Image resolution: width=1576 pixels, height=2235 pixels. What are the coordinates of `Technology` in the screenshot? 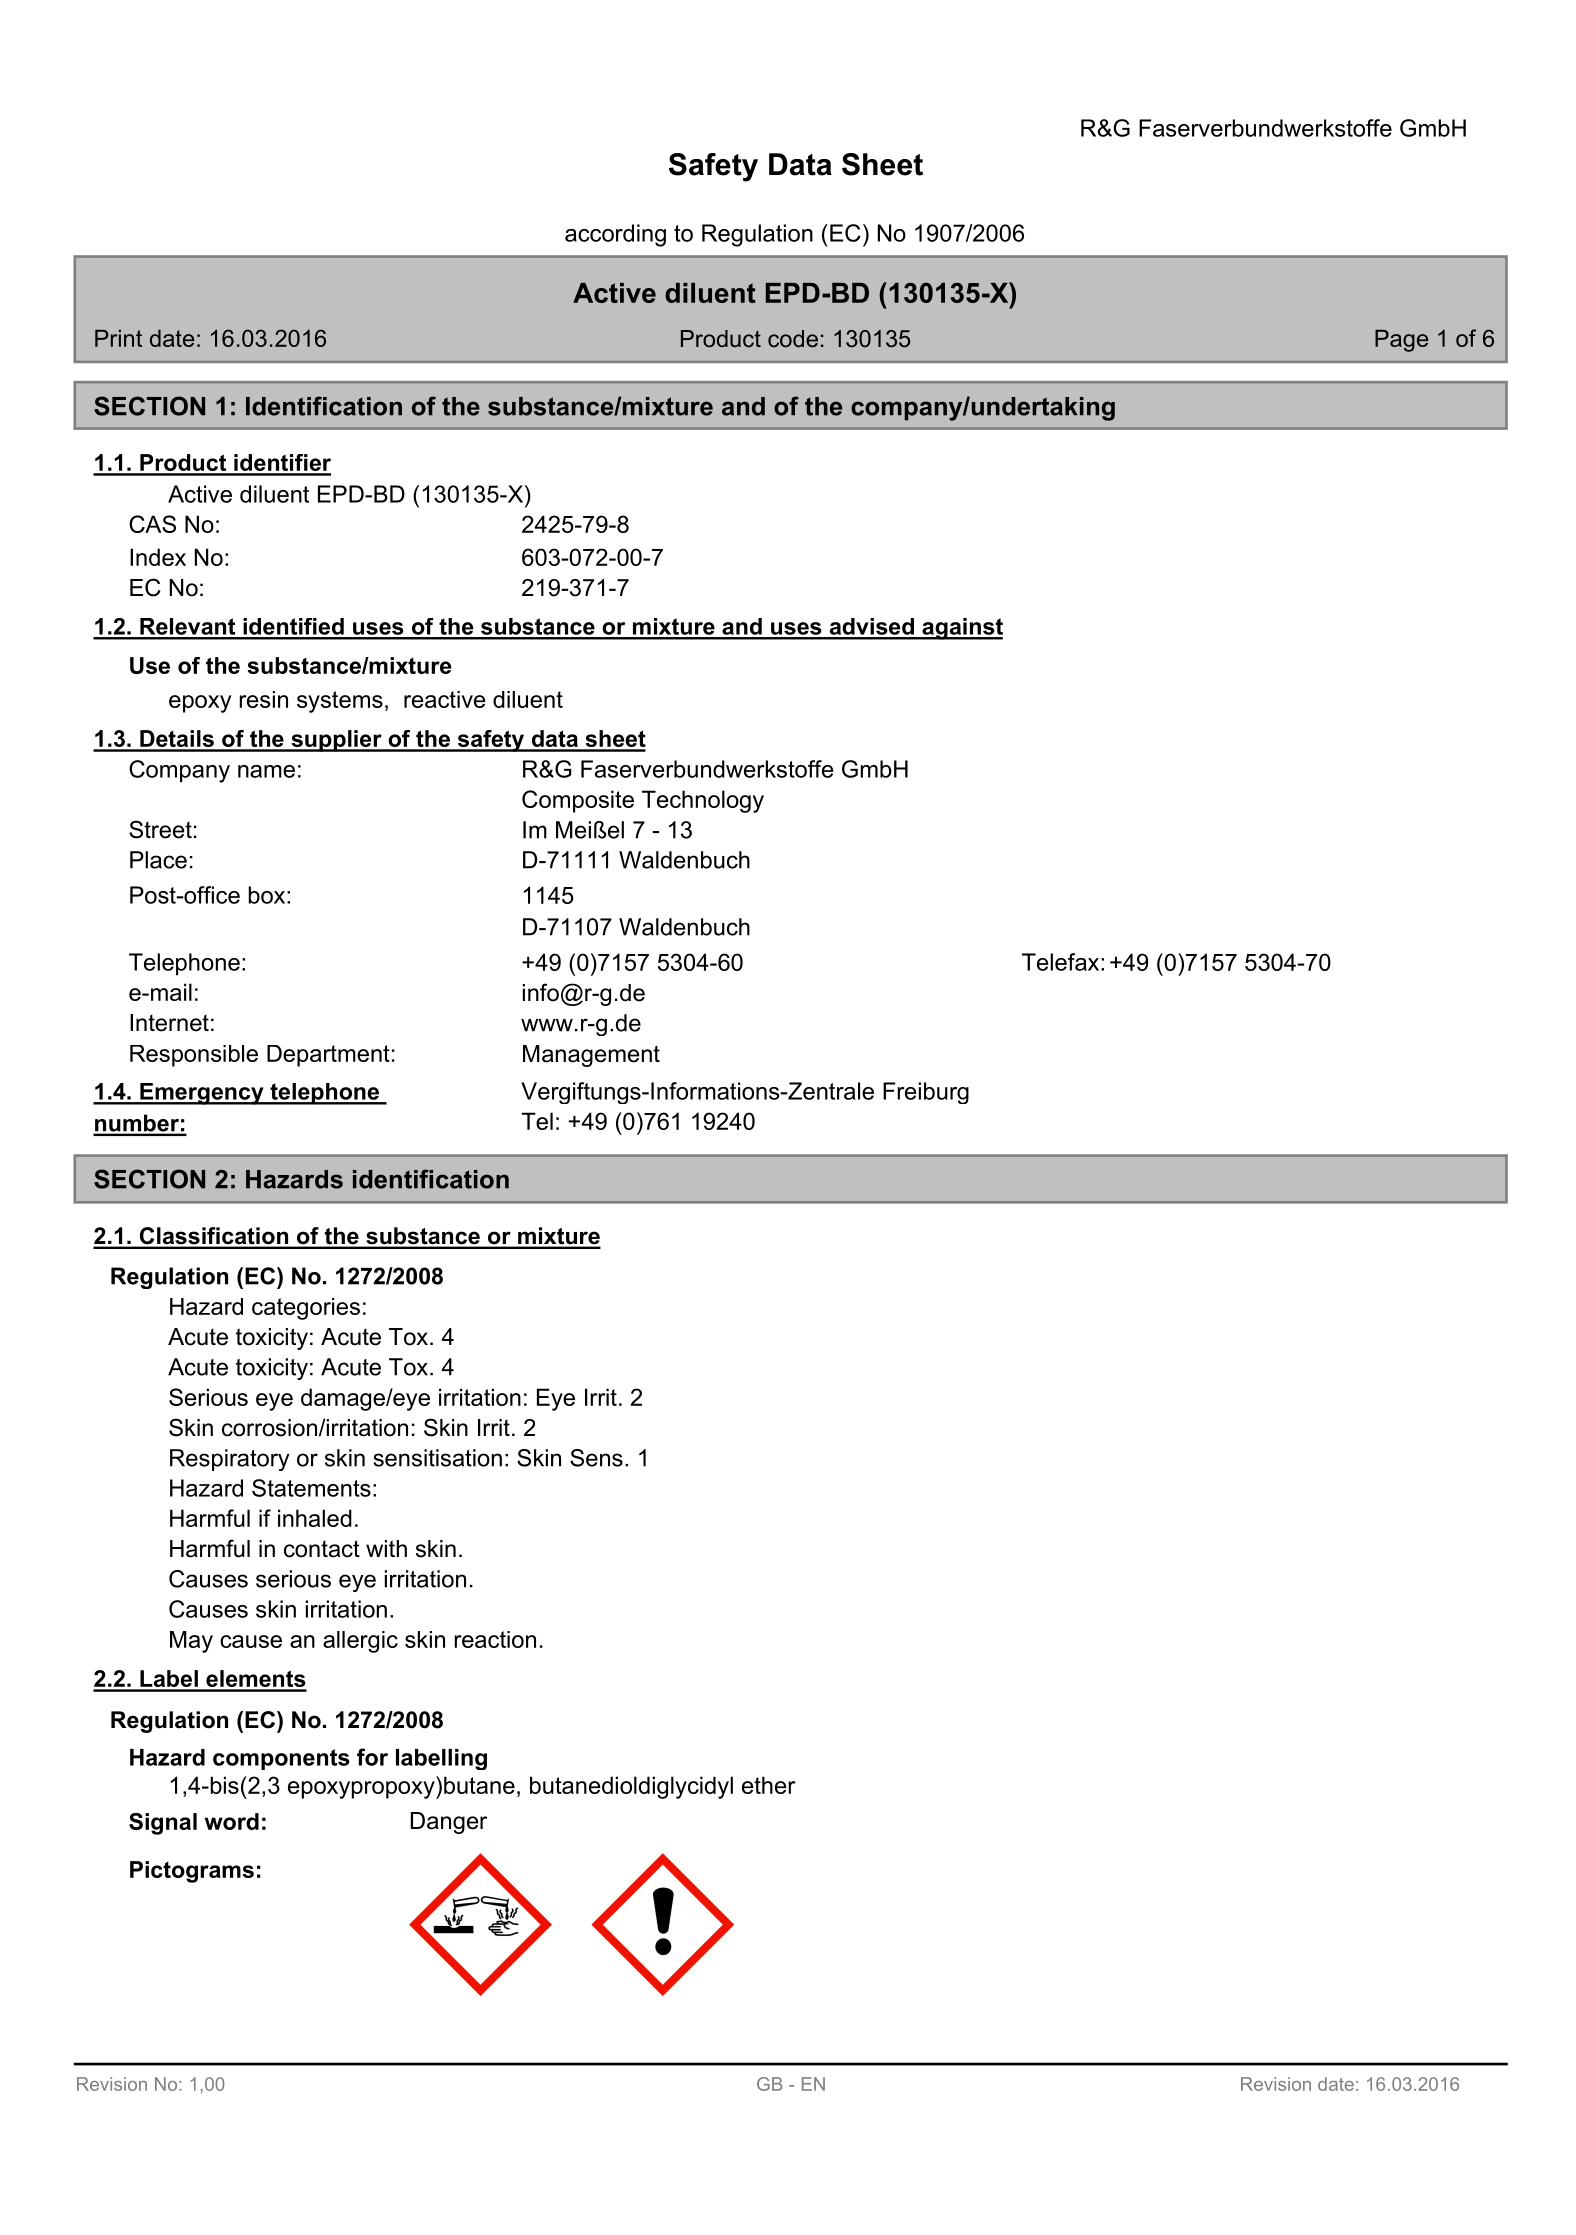 It's located at (703, 801).
